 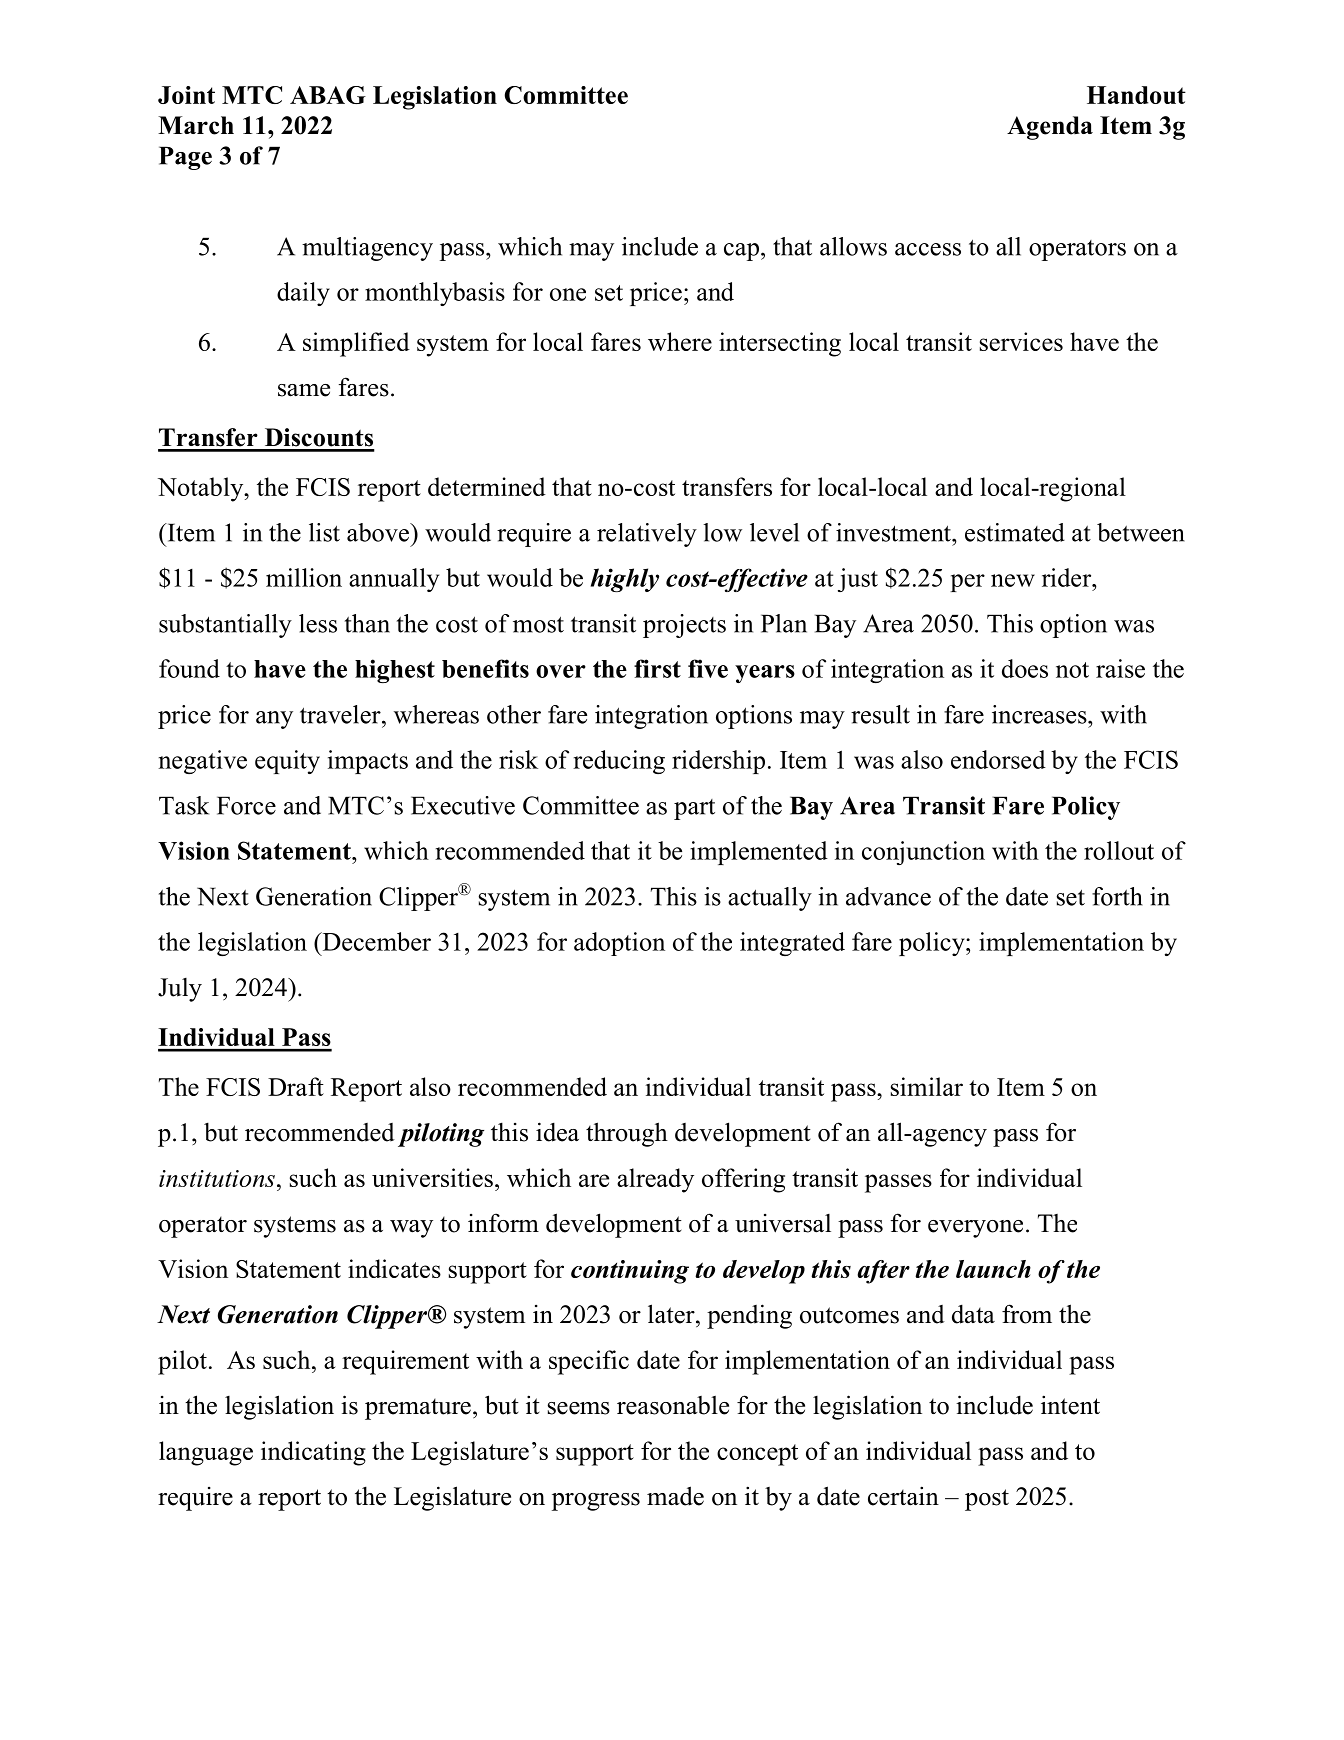 What do you see at coordinates (987, 1500) in the image?
I see `post` at bounding box center [987, 1500].
